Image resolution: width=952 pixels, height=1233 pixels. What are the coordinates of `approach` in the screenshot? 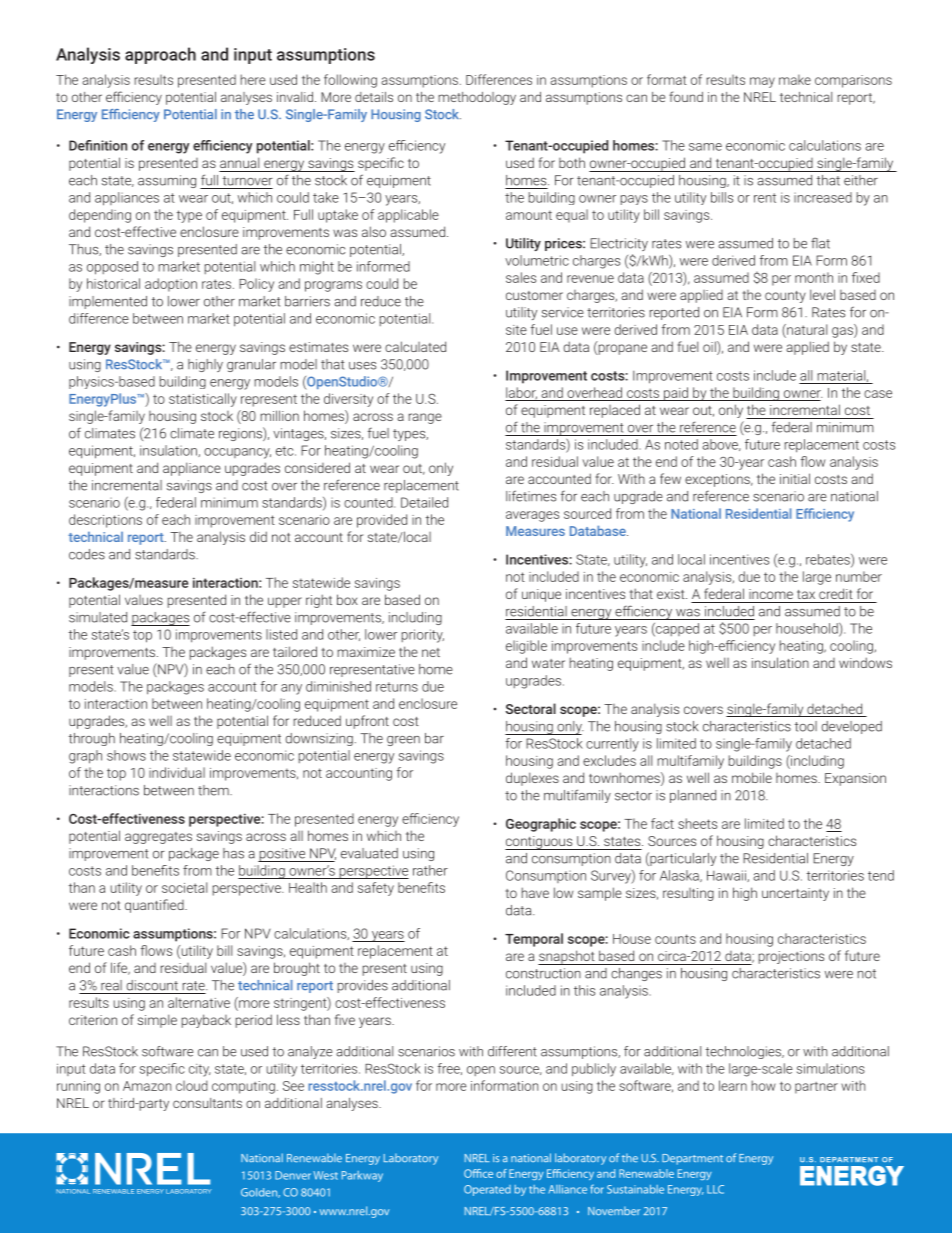 It's located at (160, 55).
